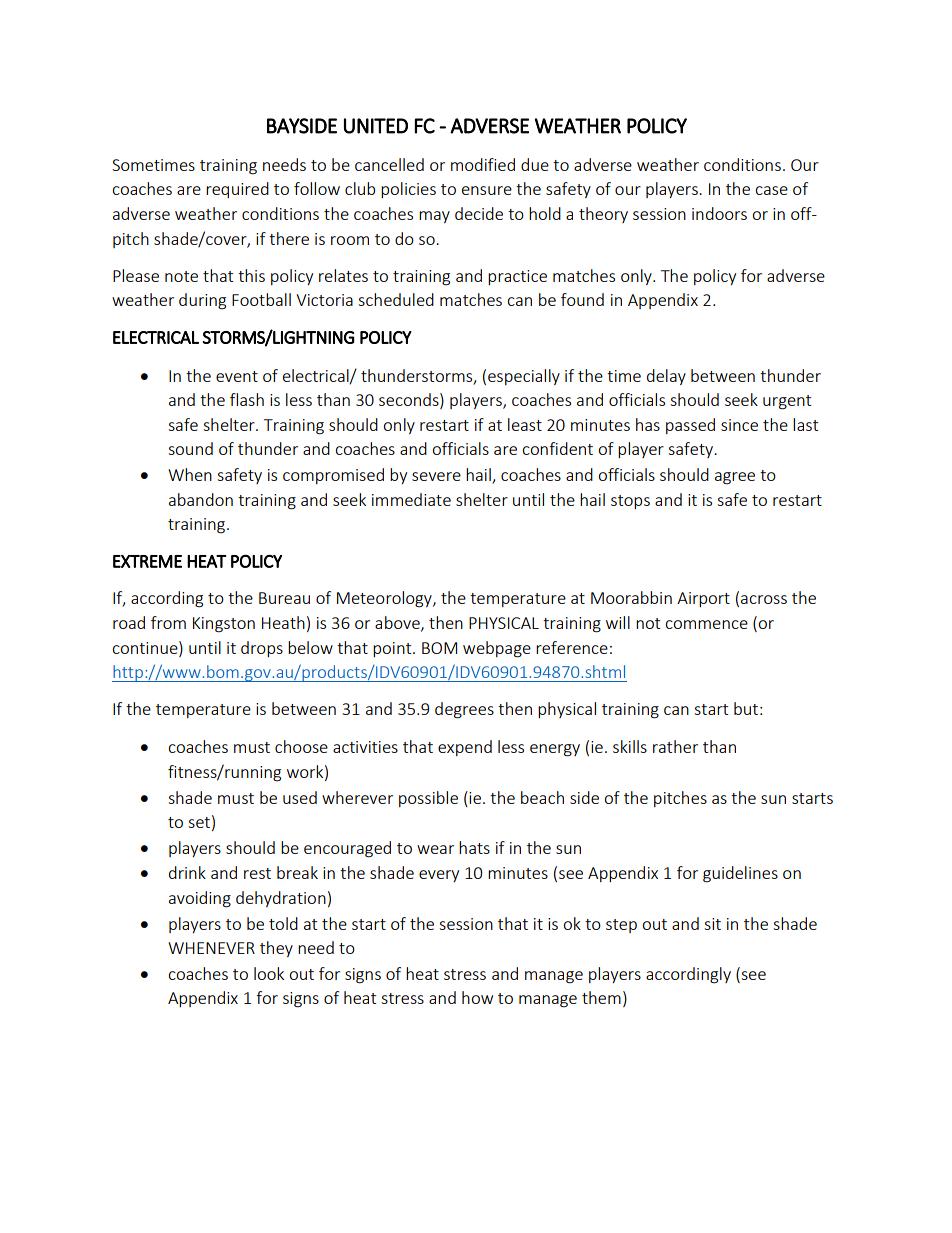 The height and width of the document is (1233, 952). Describe the element at coordinates (497, 649) in the document. I see `webpage` at that location.
